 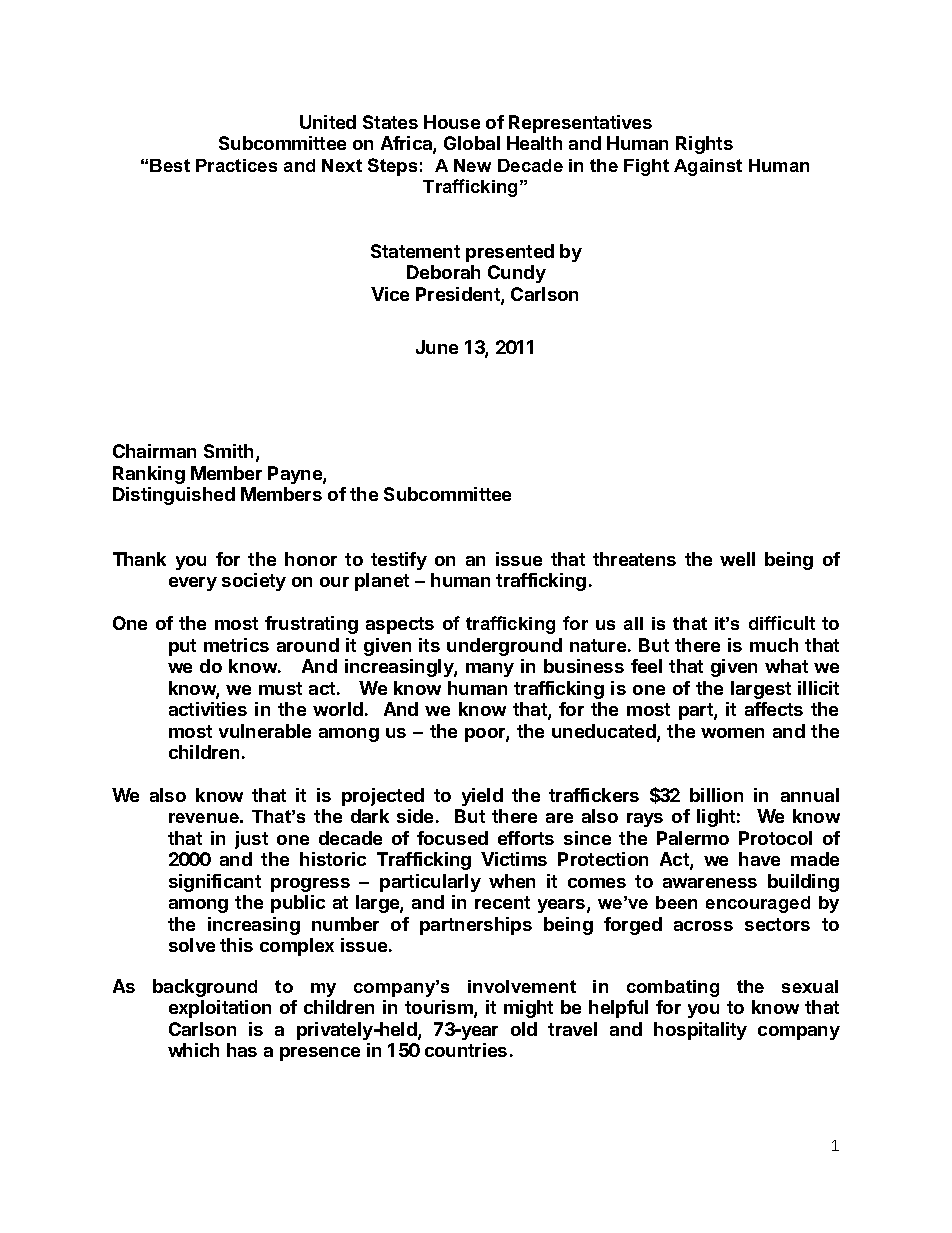 What do you see at coordinates (399, 561) in the screenshot?
I see `testify` at bounding box center [399, 561].
